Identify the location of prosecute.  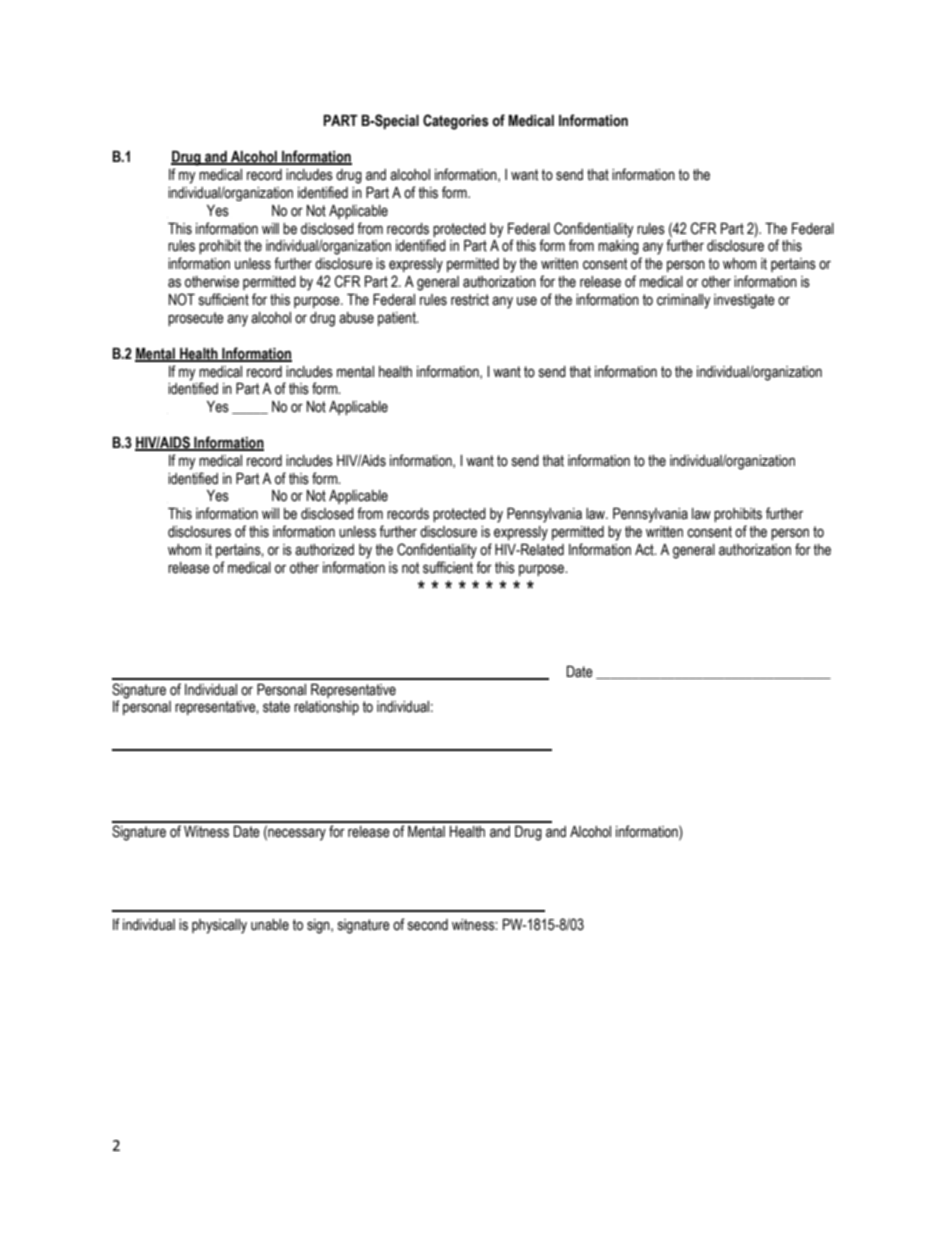
(196, 319).
